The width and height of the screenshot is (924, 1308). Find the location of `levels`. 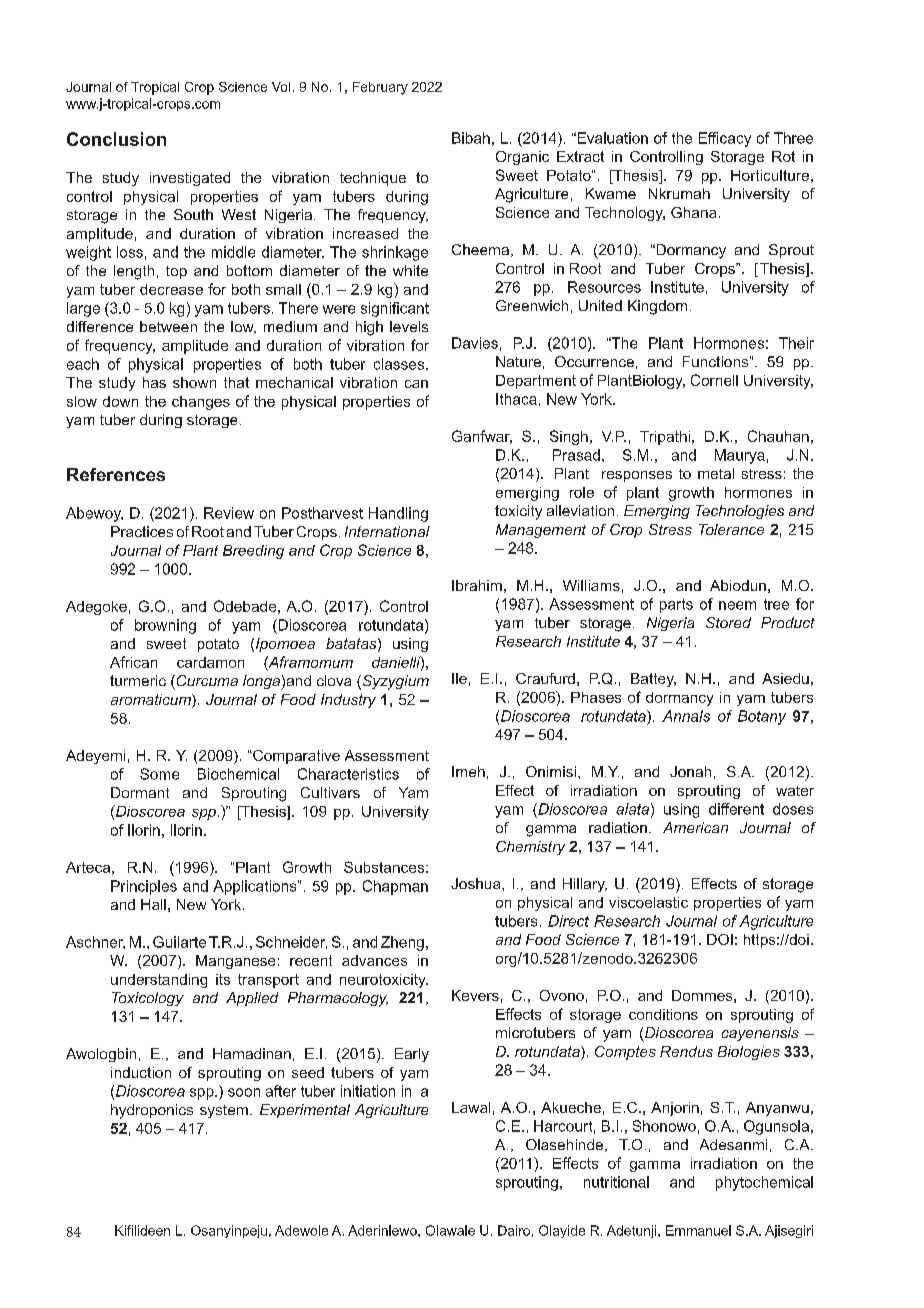

levels is located at coordinates (409, 326).
